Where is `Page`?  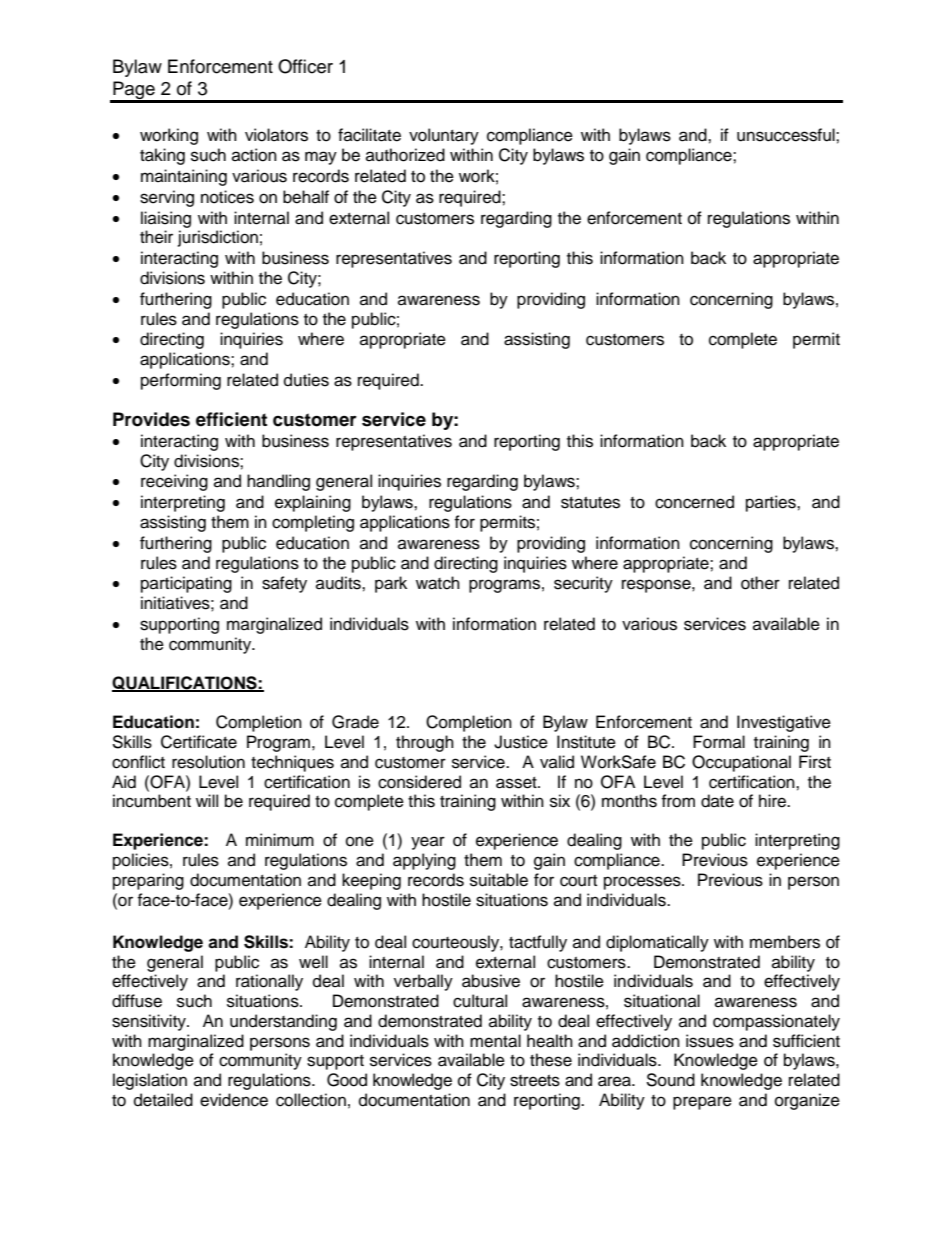 Page is located at coordinates (134, 91).
